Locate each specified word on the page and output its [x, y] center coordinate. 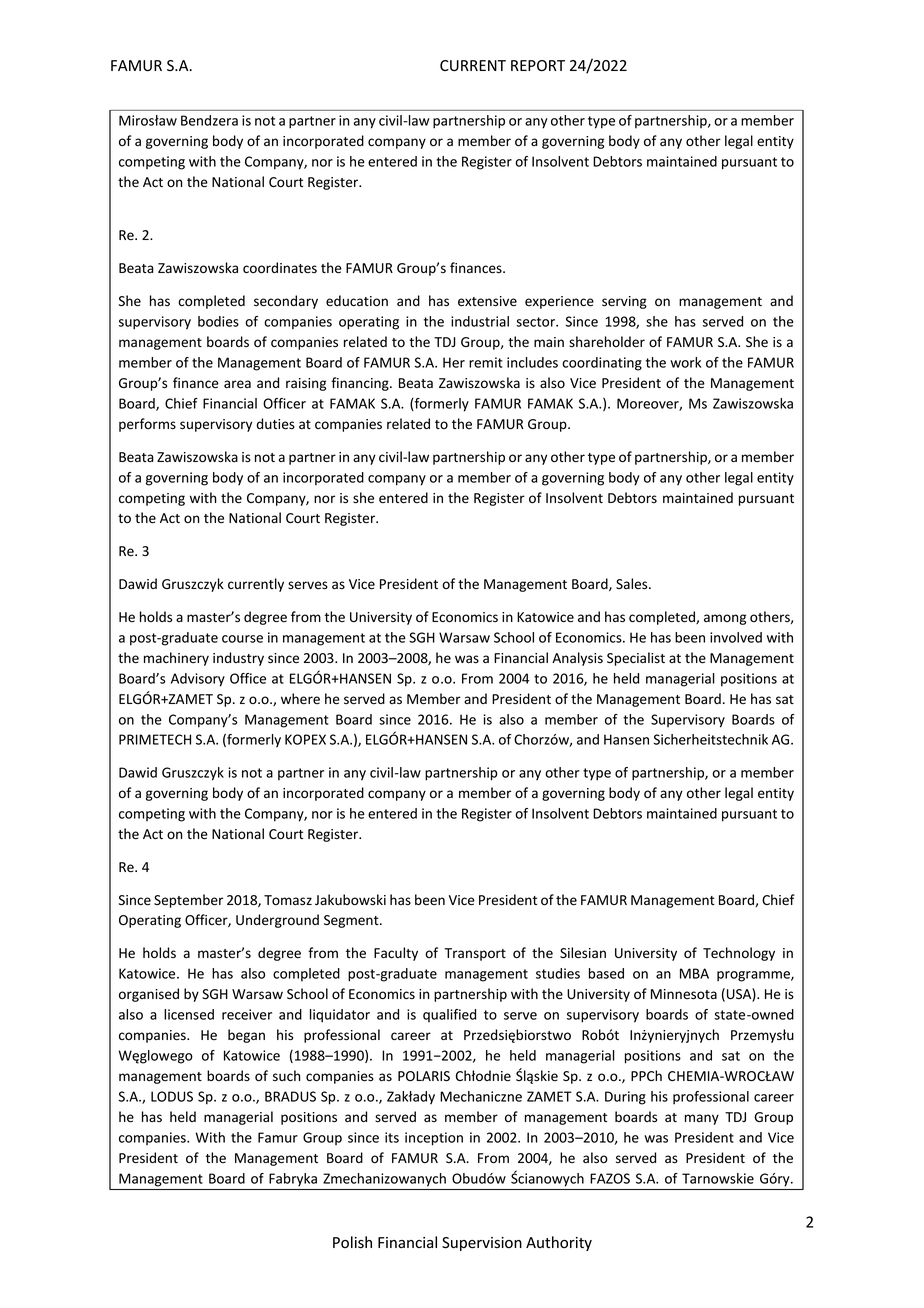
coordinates [280, 268]
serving [624, 302]
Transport [475, 954]
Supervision [482, 1244]
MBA [694, 973]
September [188, 901]
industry [238, 659]
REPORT [538, 65]
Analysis [577, 659]
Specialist [636, 659]
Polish [352, 1242]
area [237, 384]
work [685, 362]
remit [486, 362]
